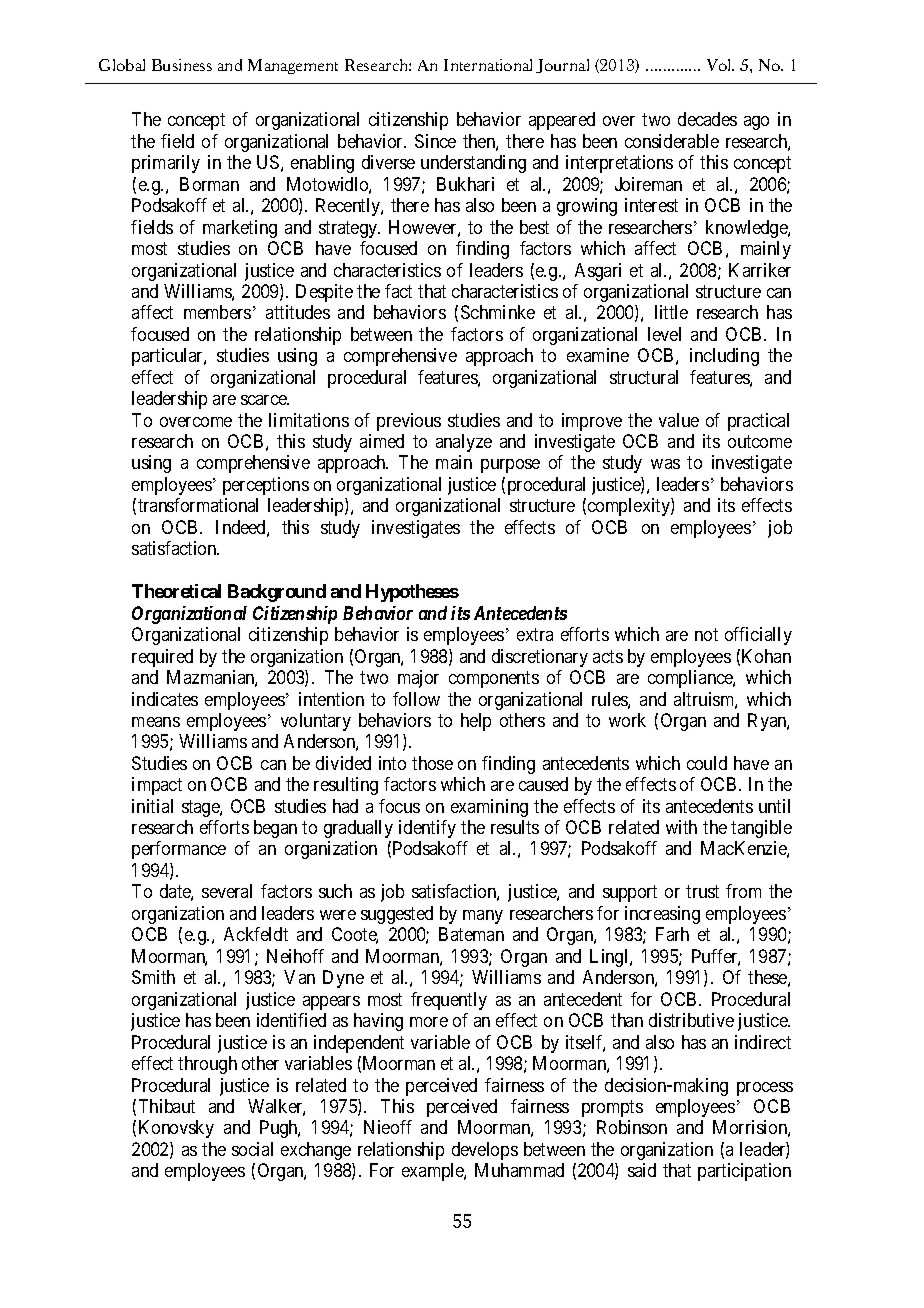 Image resolution: width=924 pixels, height=1308 pixels. What do you see at coordinates (707, 119) in the screenshot?
I see `decades` at bounding box center [707, 119].
